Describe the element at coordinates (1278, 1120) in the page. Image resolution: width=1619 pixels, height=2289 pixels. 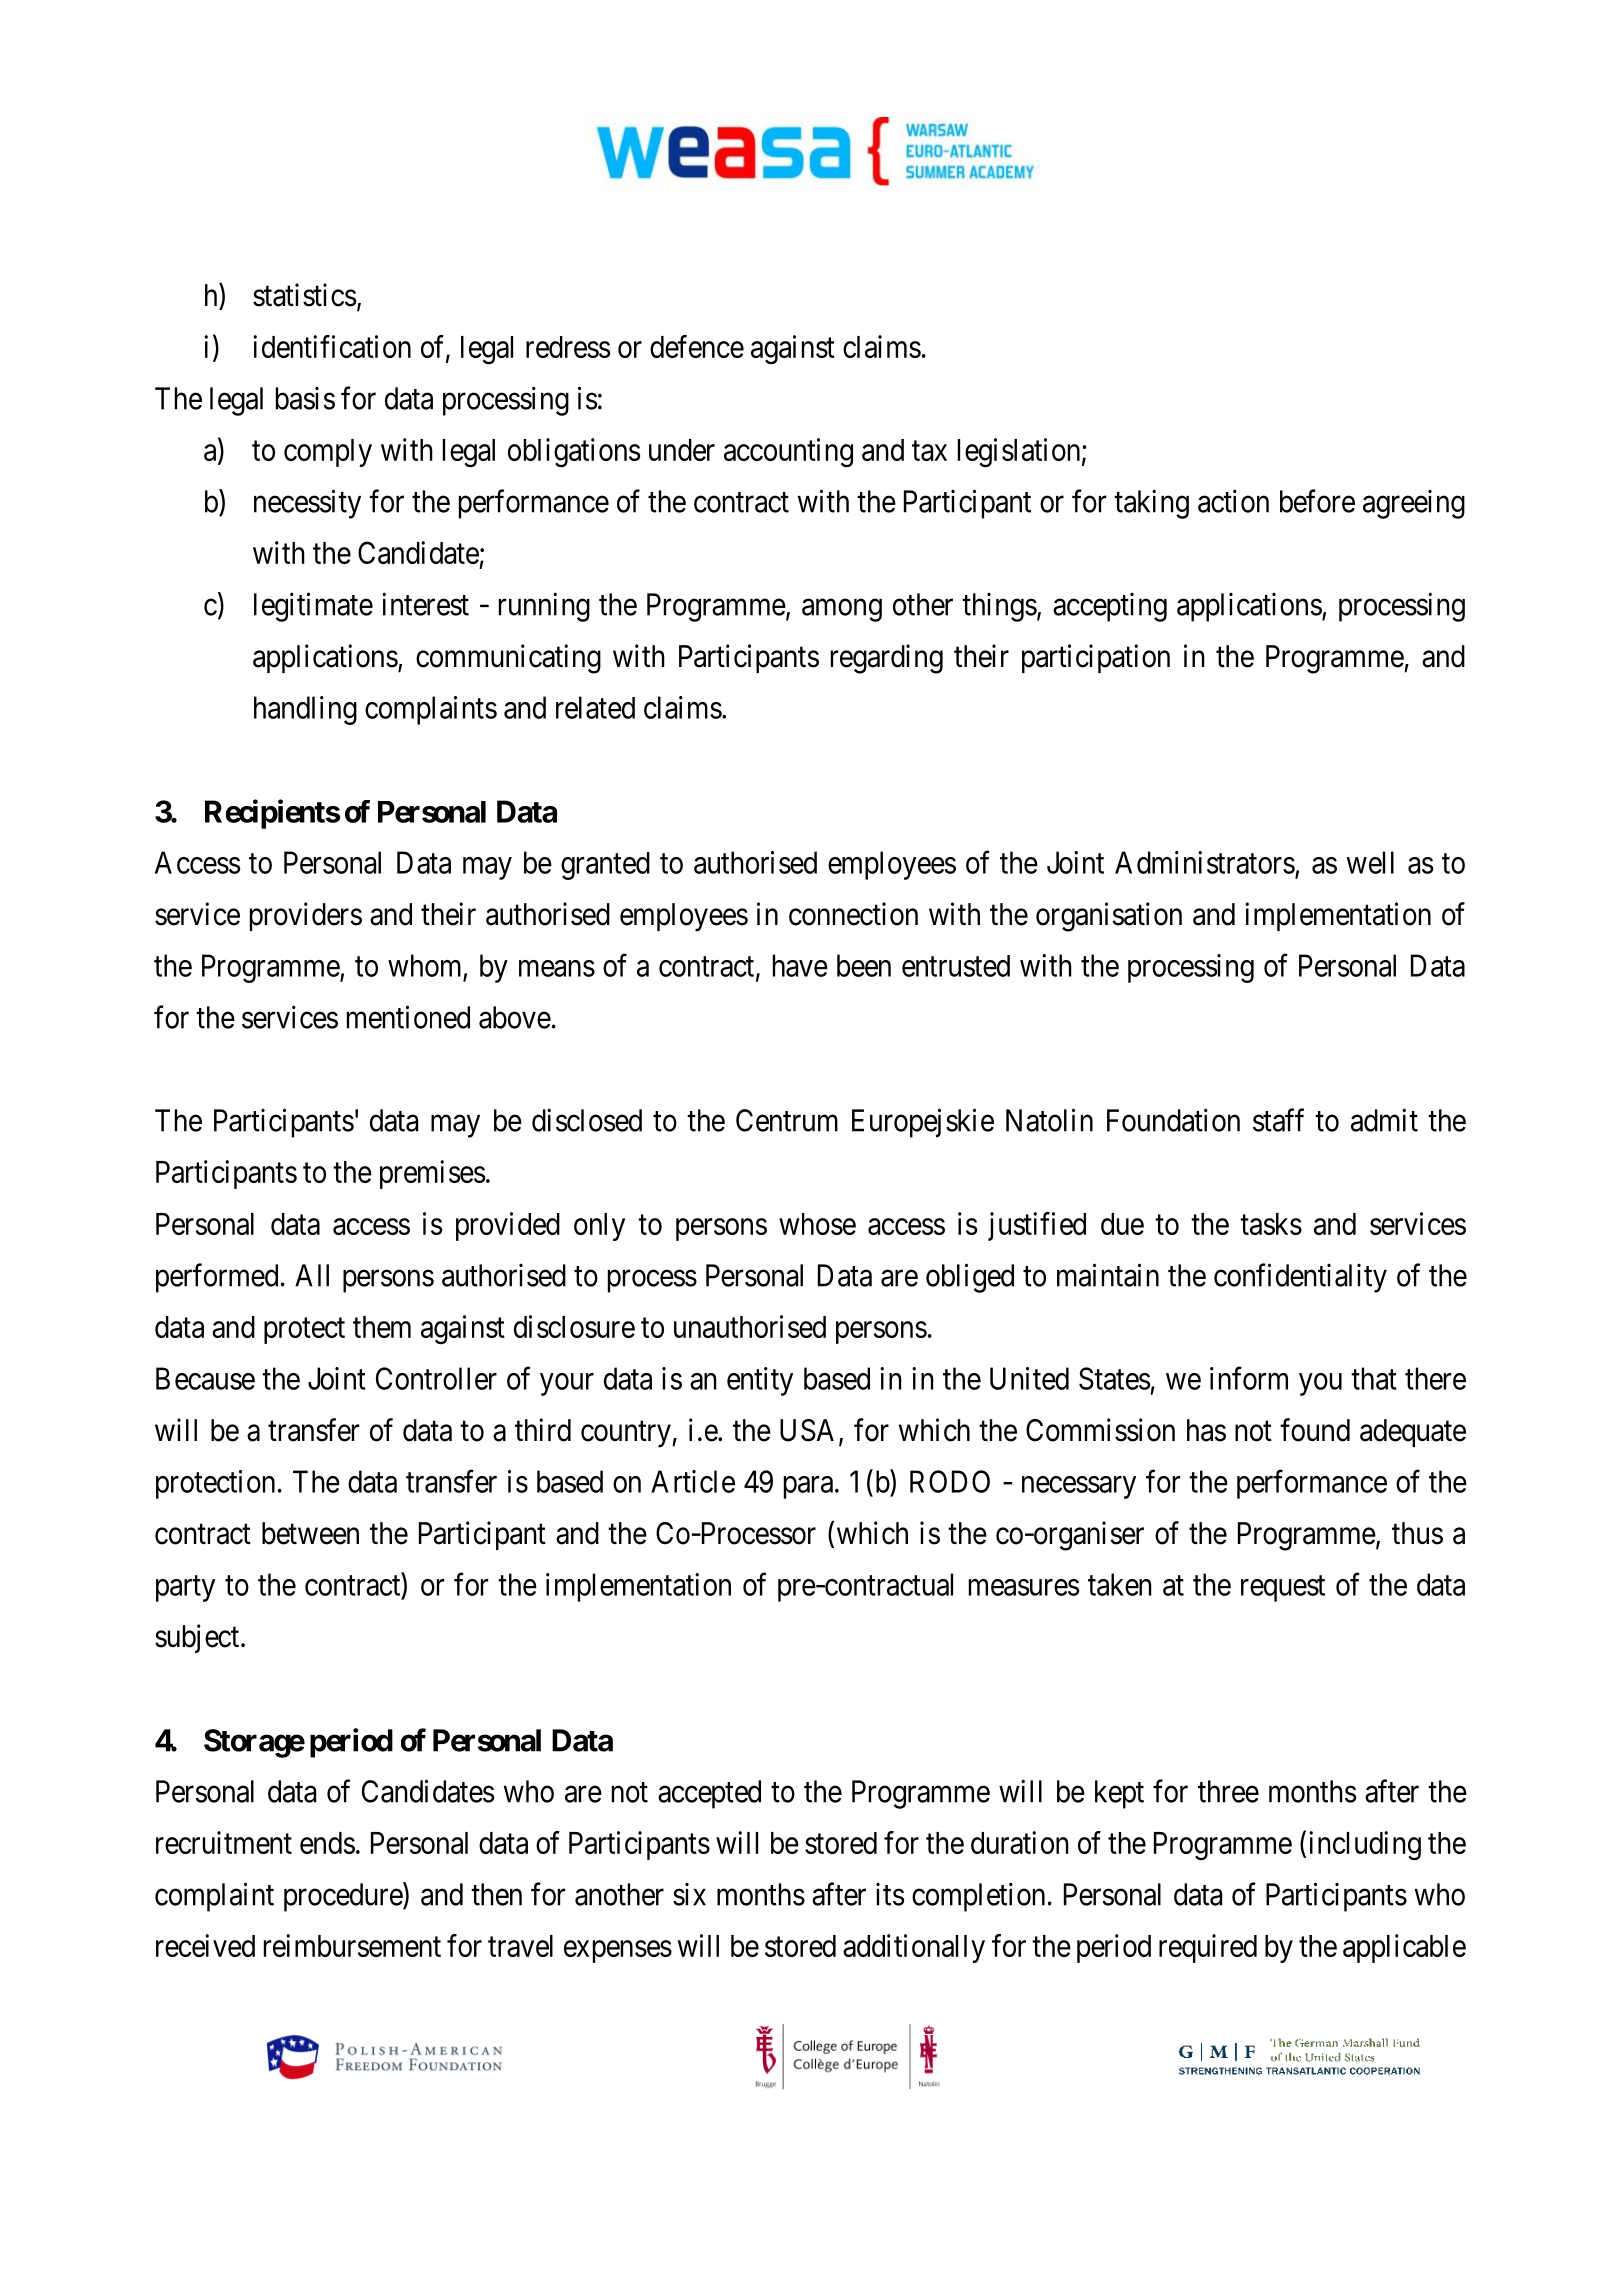
I see `staff` at that location.
